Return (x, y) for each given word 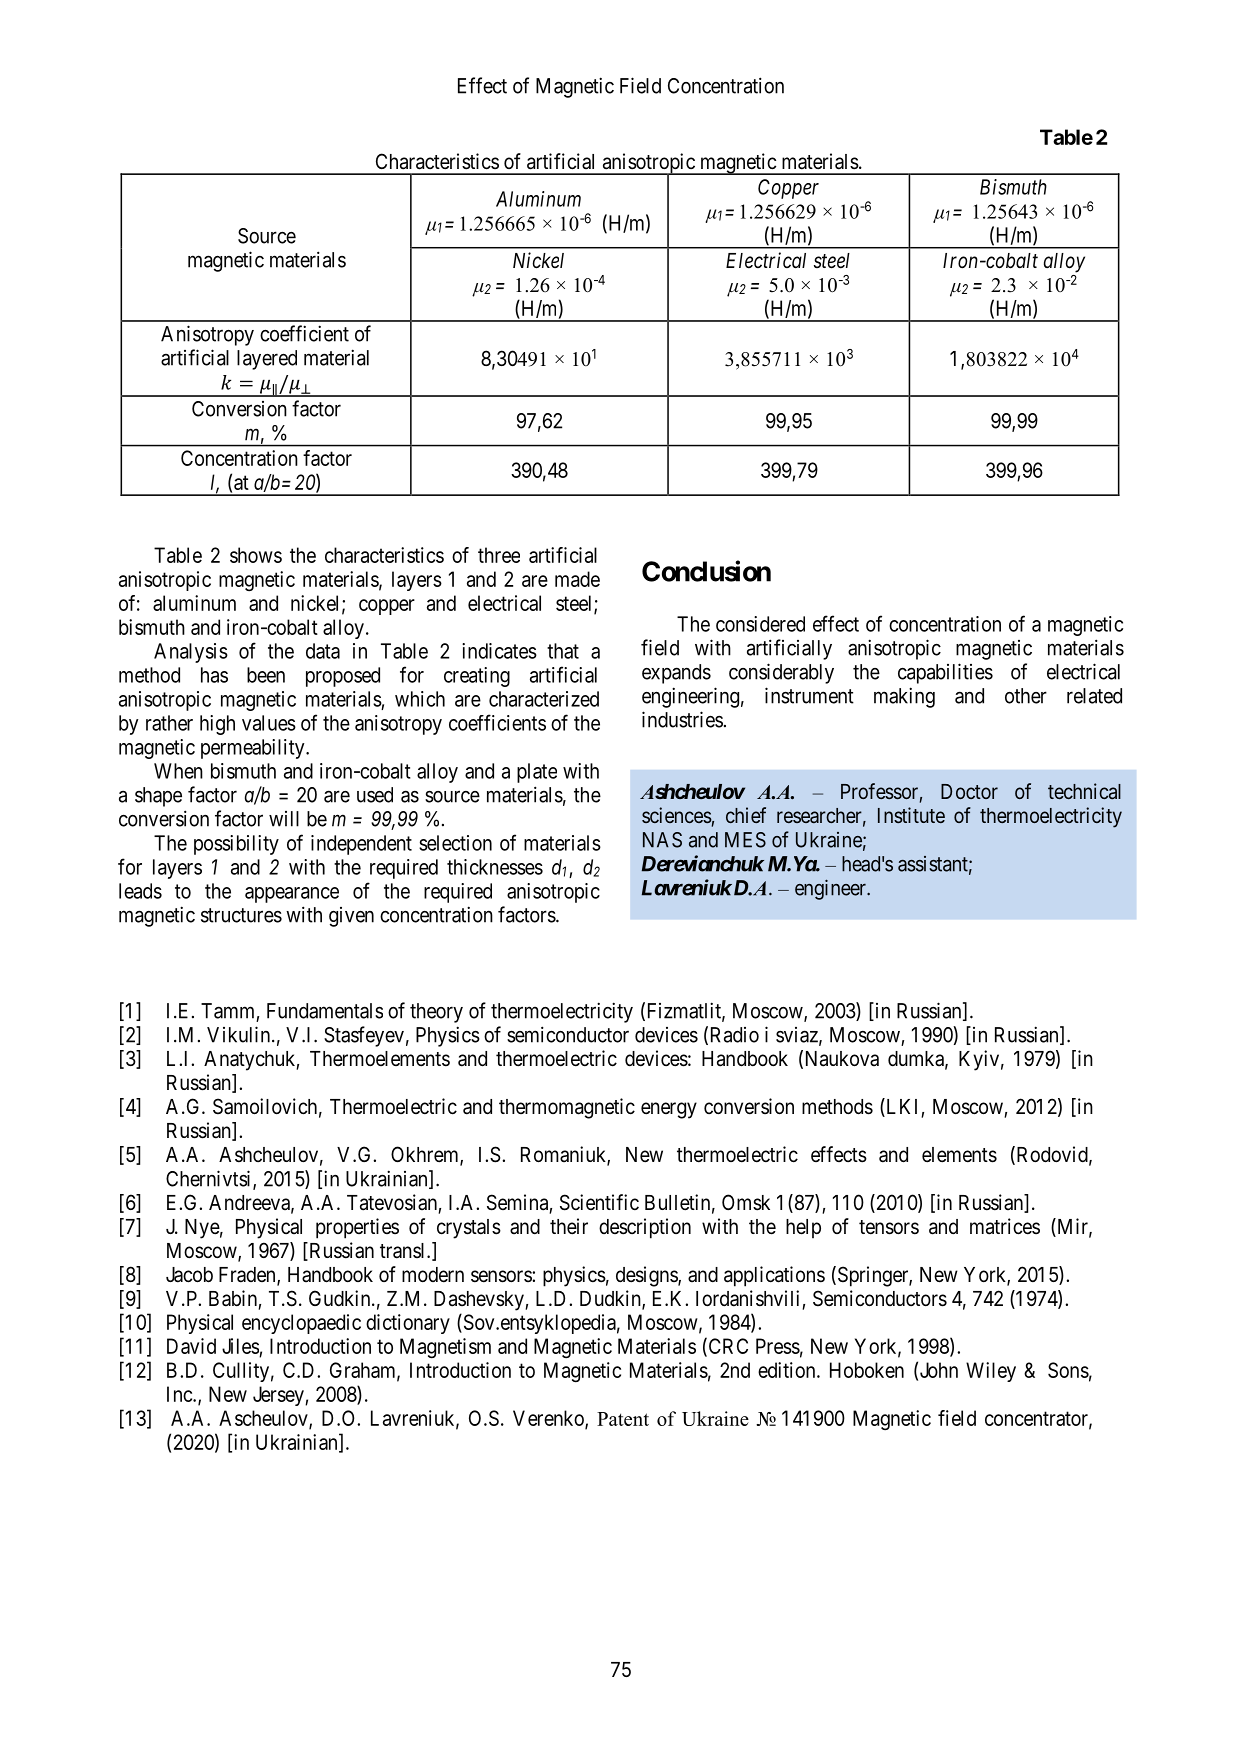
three (499, 555)
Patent (623, 1419)
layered (267, 360)
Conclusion (706, 571)
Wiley (991, 1372)
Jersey (279, 1396)
